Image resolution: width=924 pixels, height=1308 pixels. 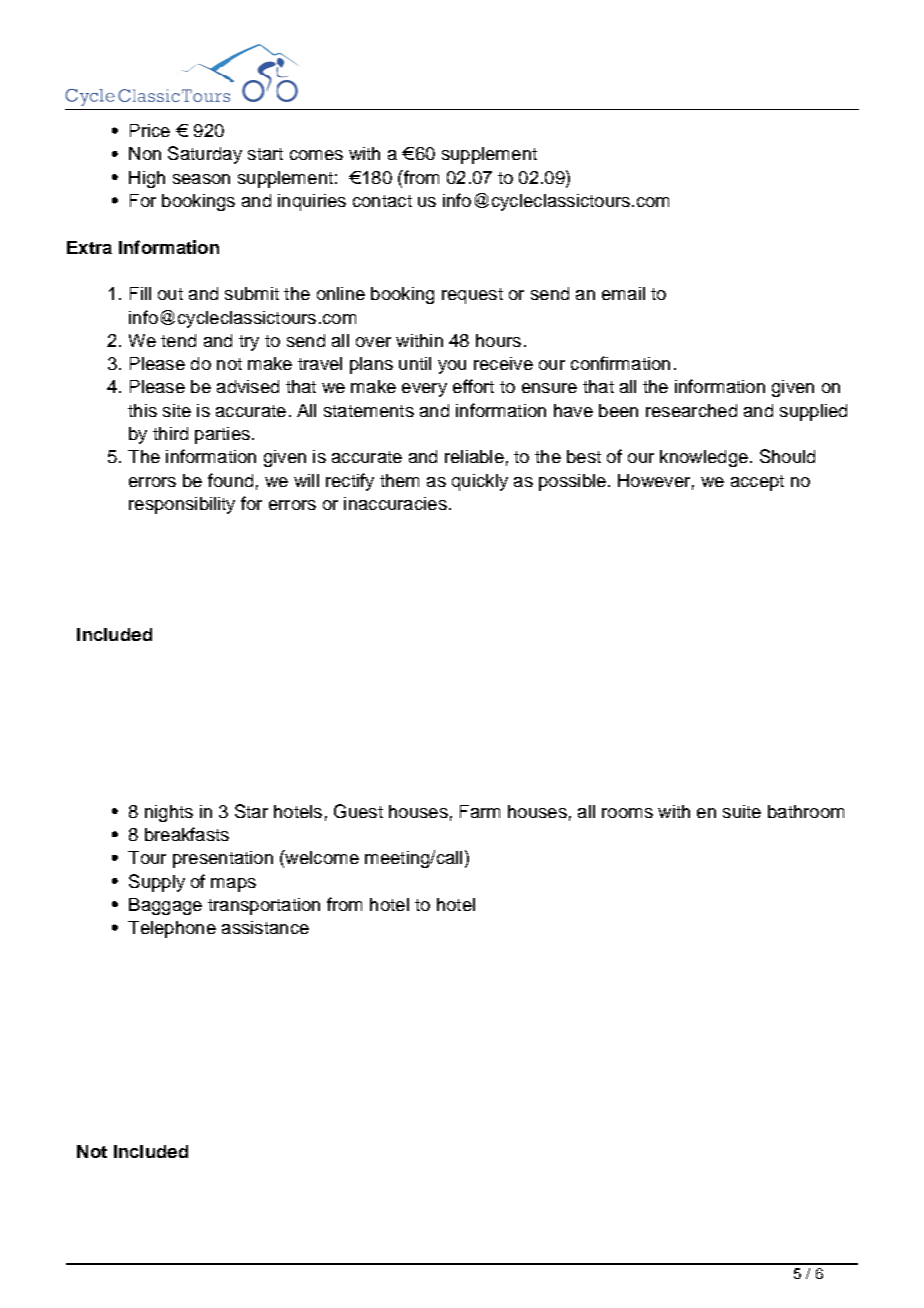 I want to click on suite, so click(x=742, y=811).
